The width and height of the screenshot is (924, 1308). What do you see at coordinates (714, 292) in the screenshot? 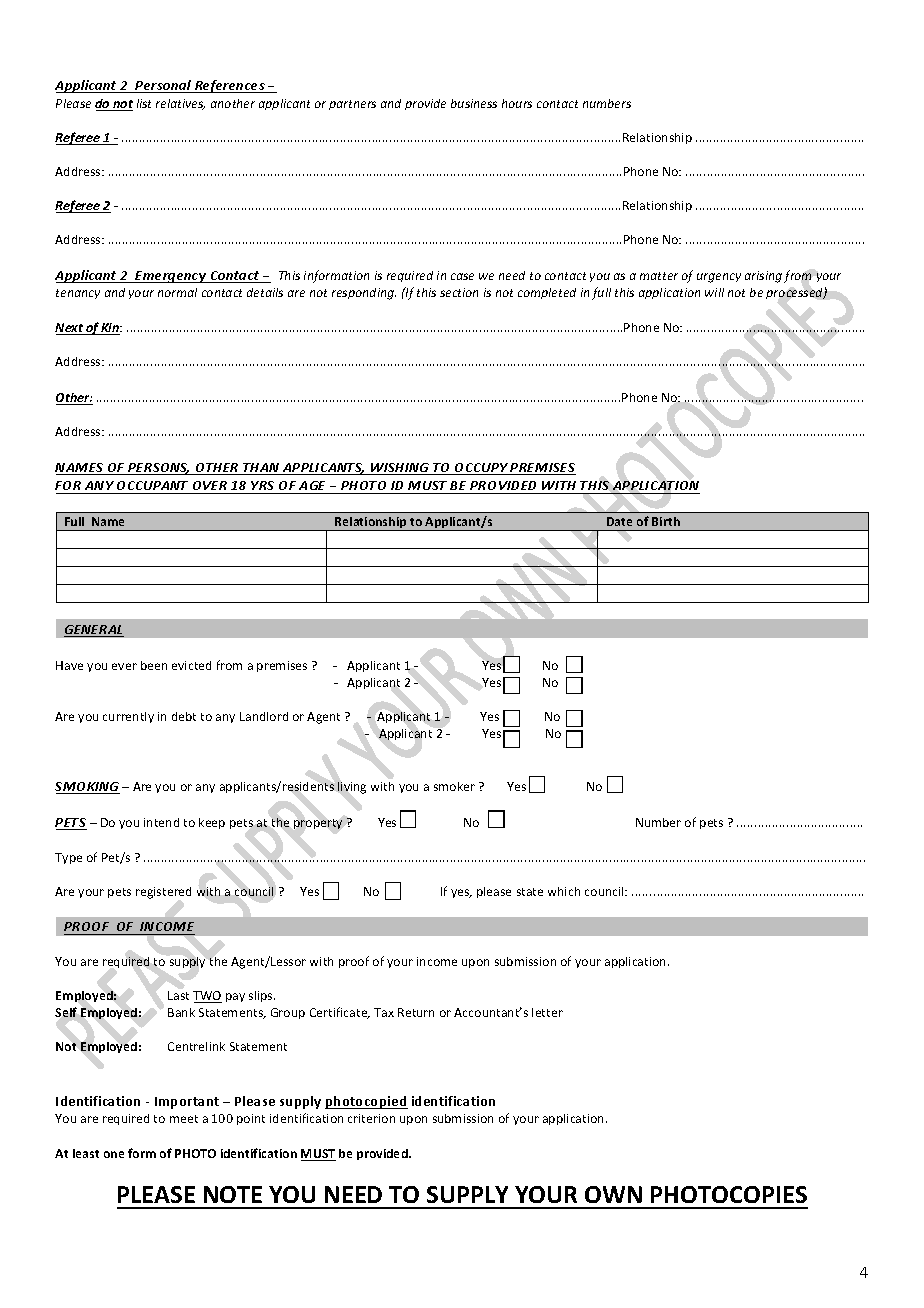
I see `will` at bounding box center [714, 292].
